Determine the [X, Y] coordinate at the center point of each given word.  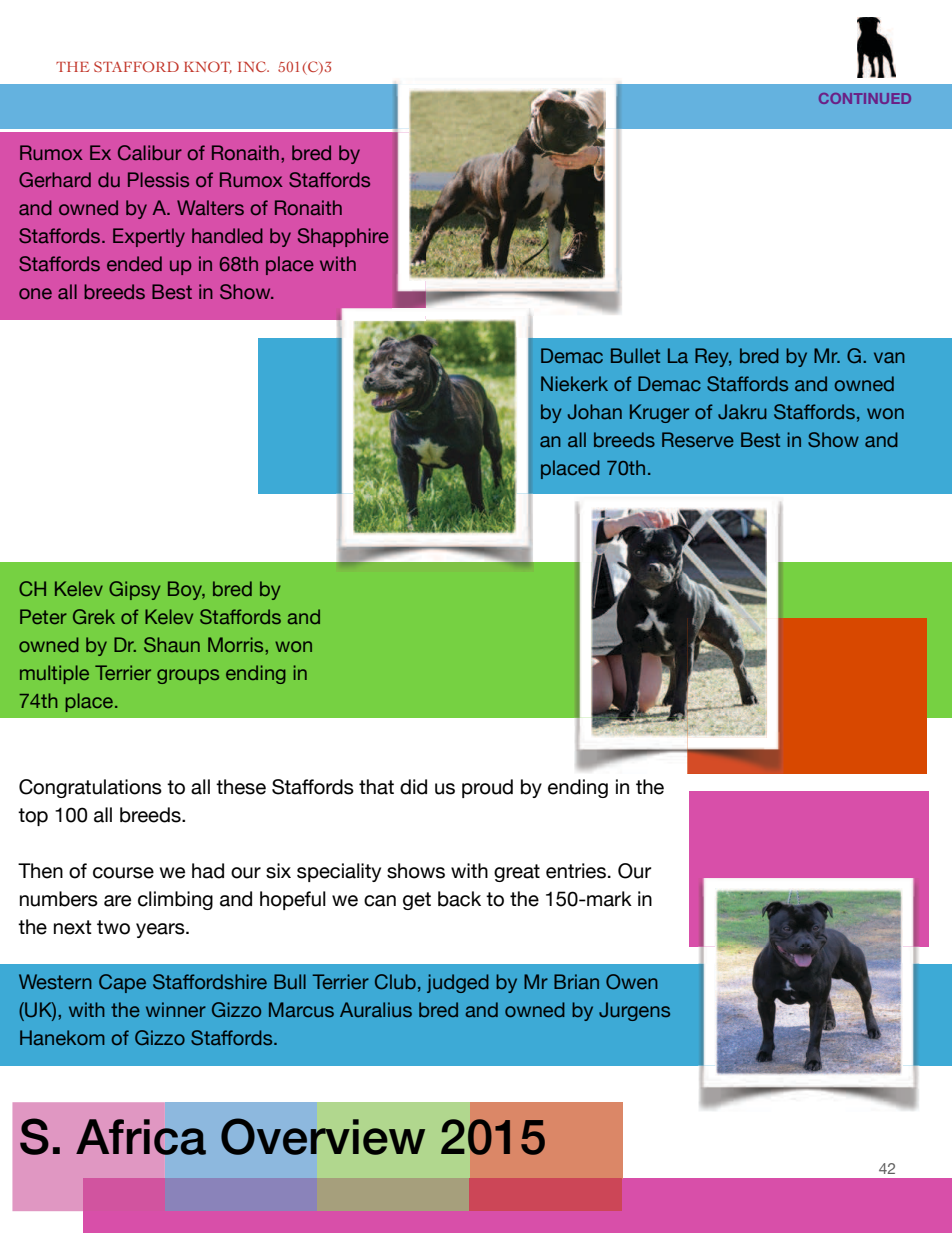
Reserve [698, 439]
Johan [595, 411]
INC [253, 66]
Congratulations [90, 788]
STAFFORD [136, 66]
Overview [323, 1136]
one [35, 294]
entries [576, 871]
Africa [141, 1137]
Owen [632, 982]
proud [487, 788]
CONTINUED [865, 98]
